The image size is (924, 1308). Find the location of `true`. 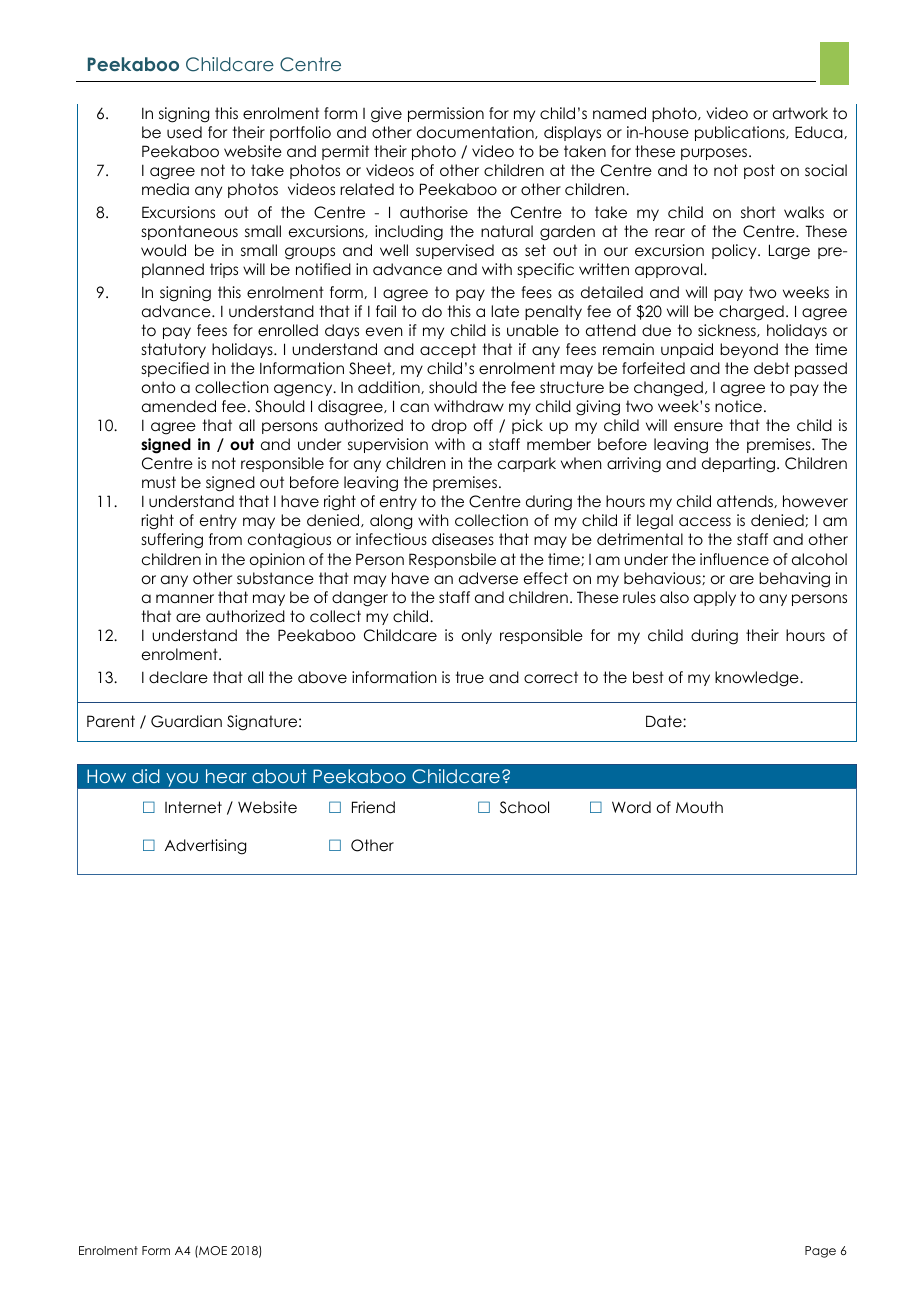

true is located at coordinates (469, 677).
